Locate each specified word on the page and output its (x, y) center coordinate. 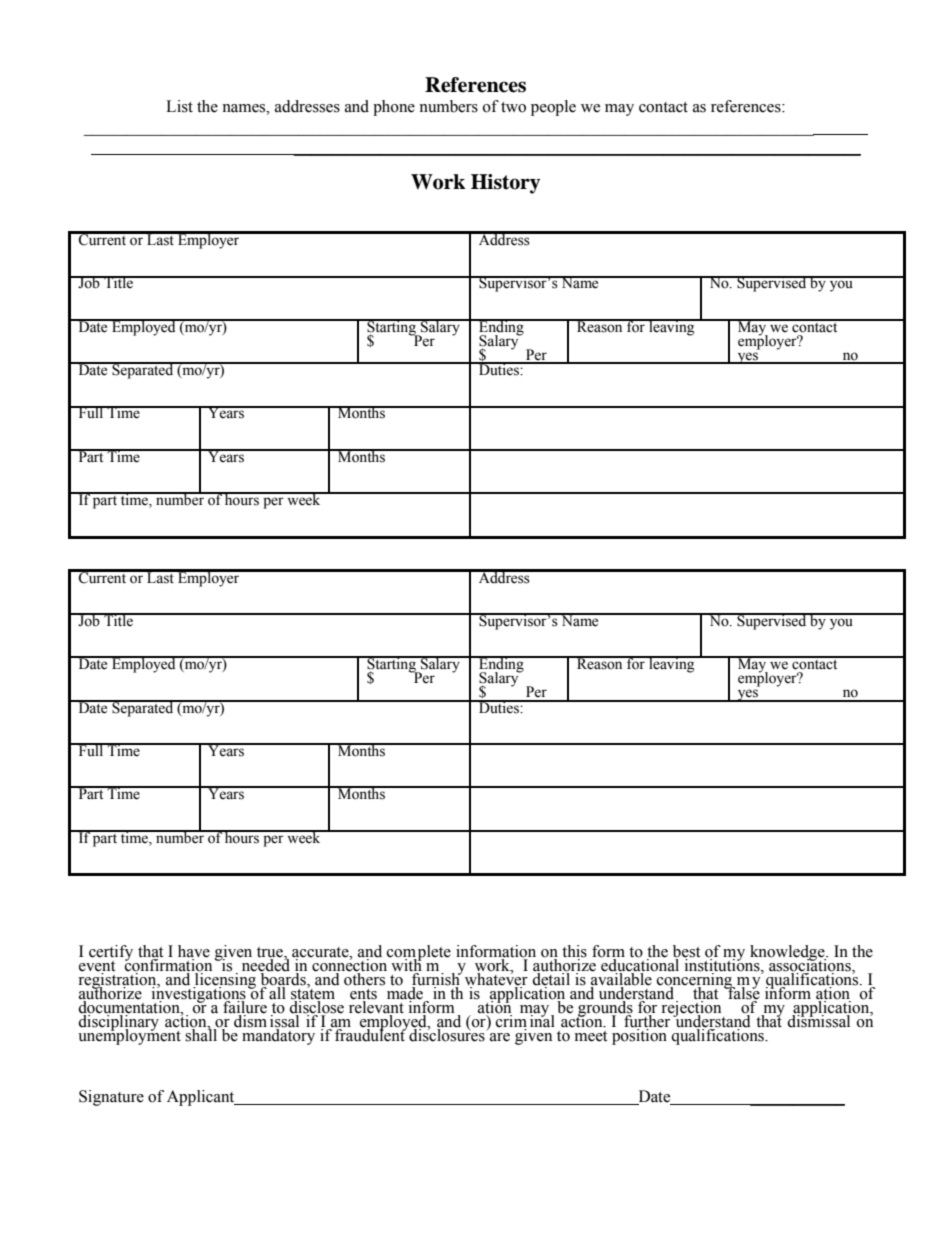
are (500, 1037)
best (686, 952)
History (505, 184)
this (574, 952)
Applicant (202, 1098)
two (513, 107)
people (553, 108)
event (97, 967)
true (271, 953)
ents (363, 995)
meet (591, 1036)
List (179, 106)
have (194, 952)
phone (394, 108)
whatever (496, 979)
